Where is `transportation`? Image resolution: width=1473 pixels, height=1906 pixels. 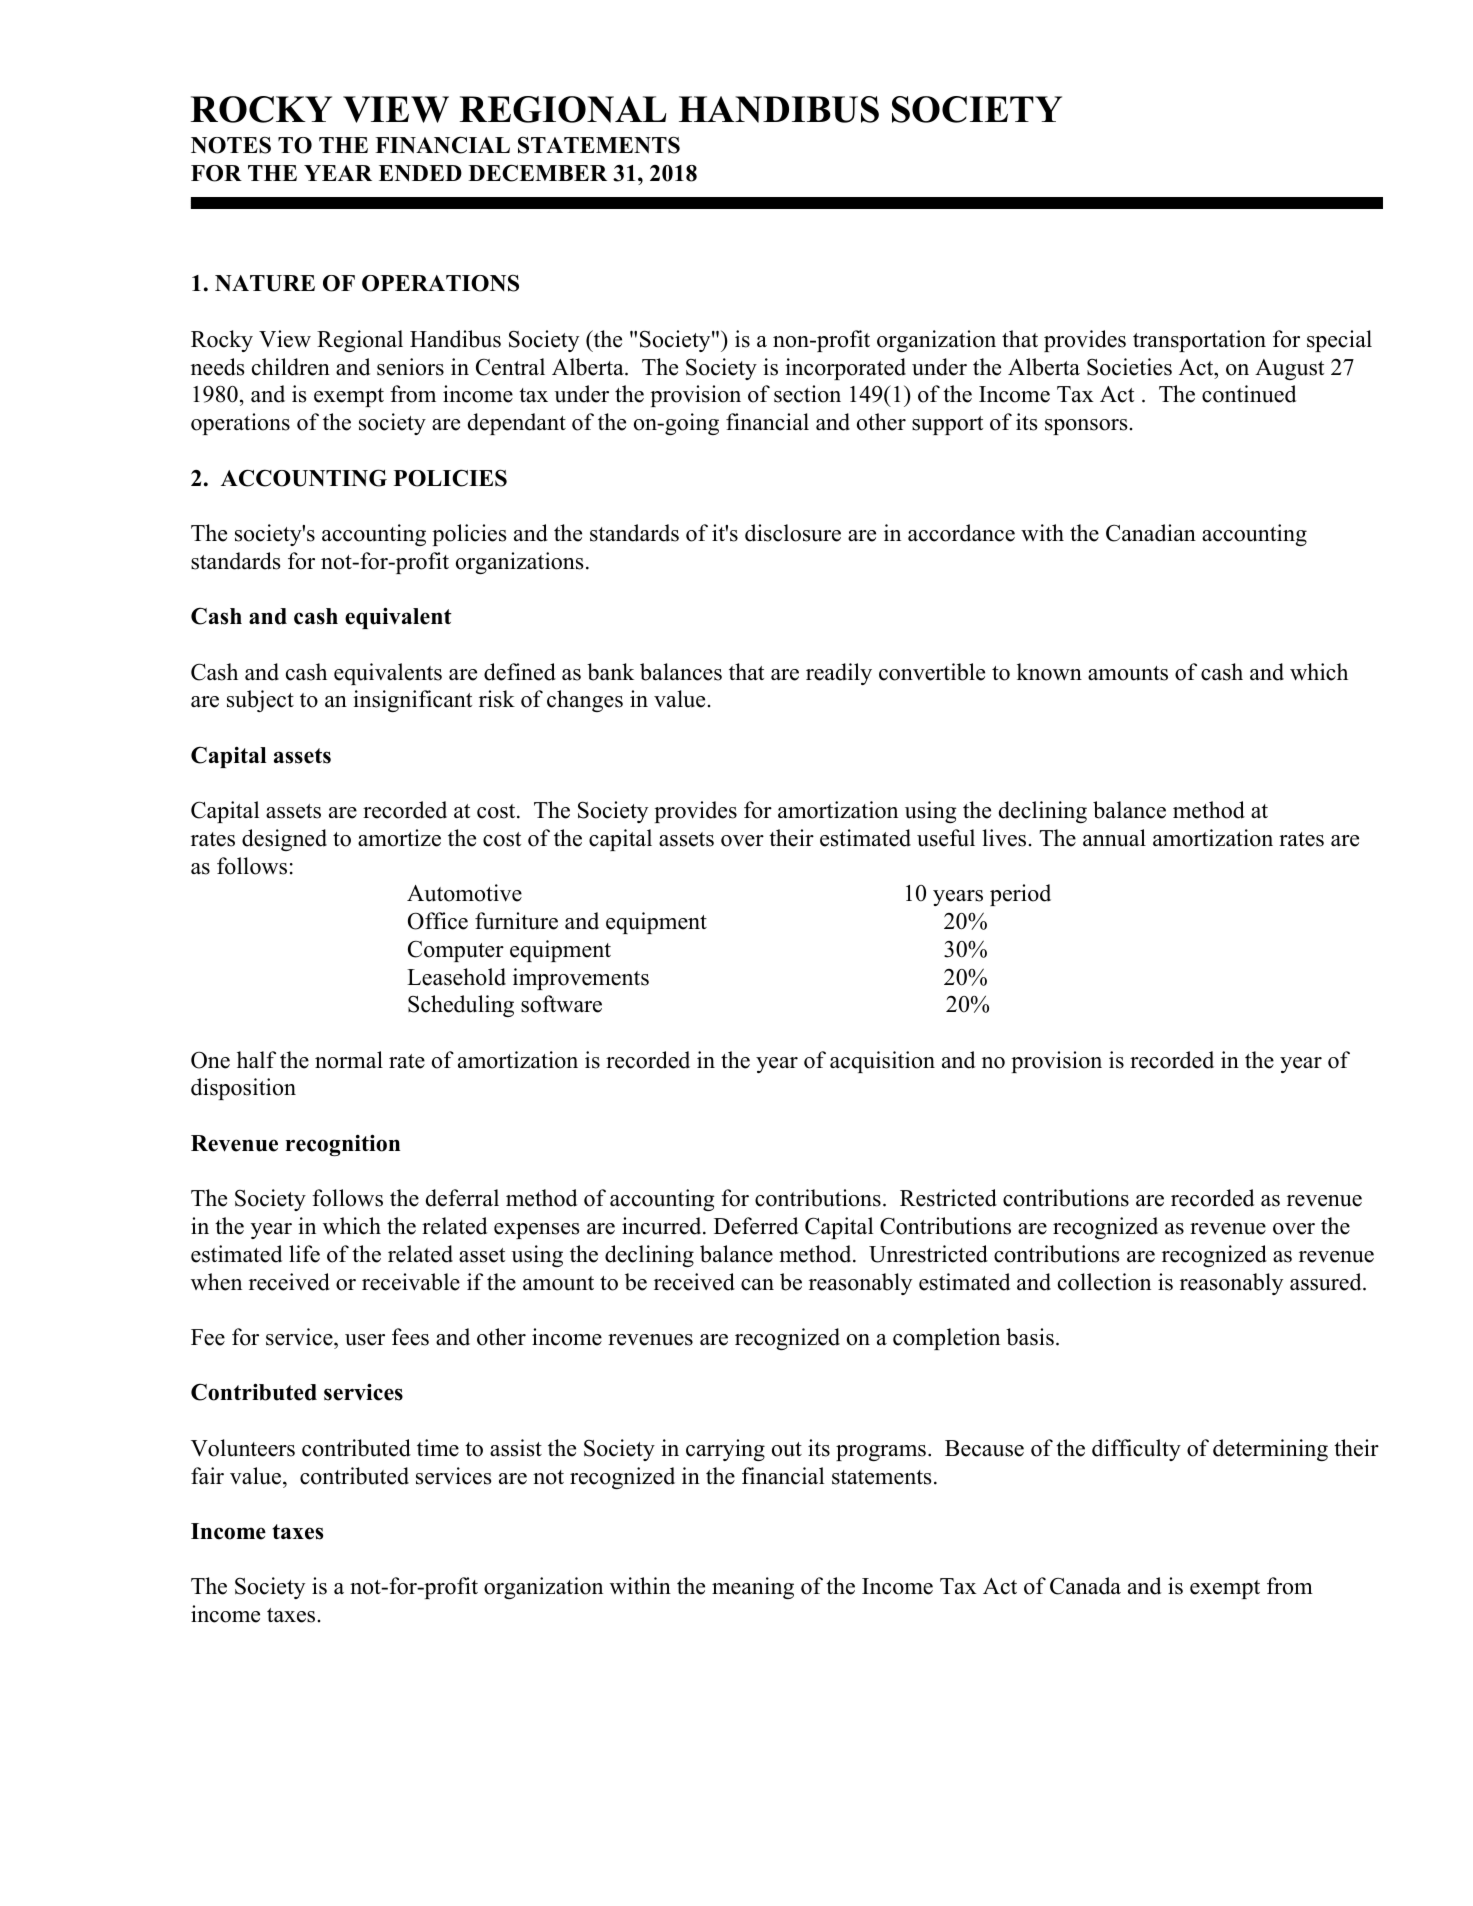
transportation is located at coordinates (1199, 341).
